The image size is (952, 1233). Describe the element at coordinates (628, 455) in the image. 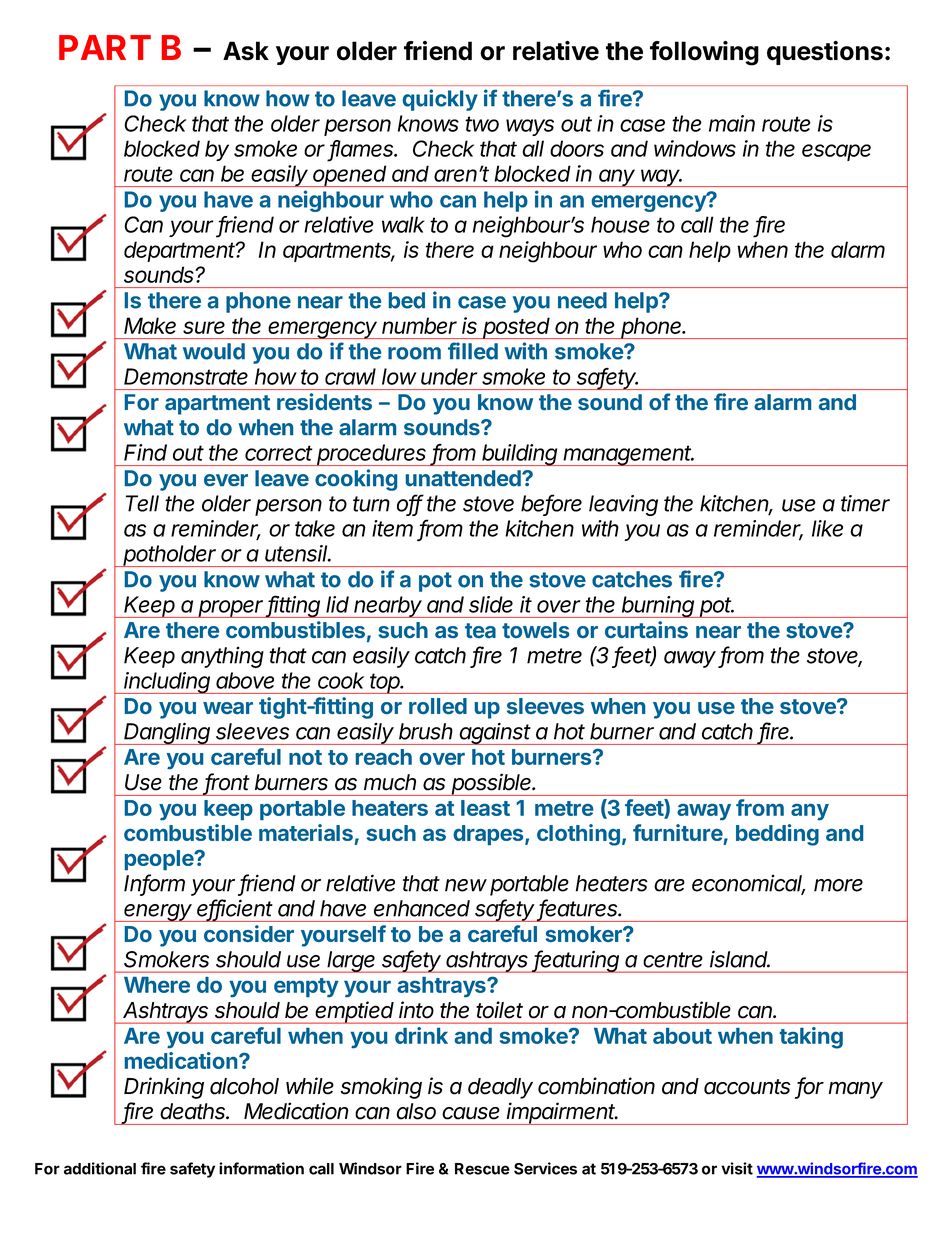

I see `management` at that location.
